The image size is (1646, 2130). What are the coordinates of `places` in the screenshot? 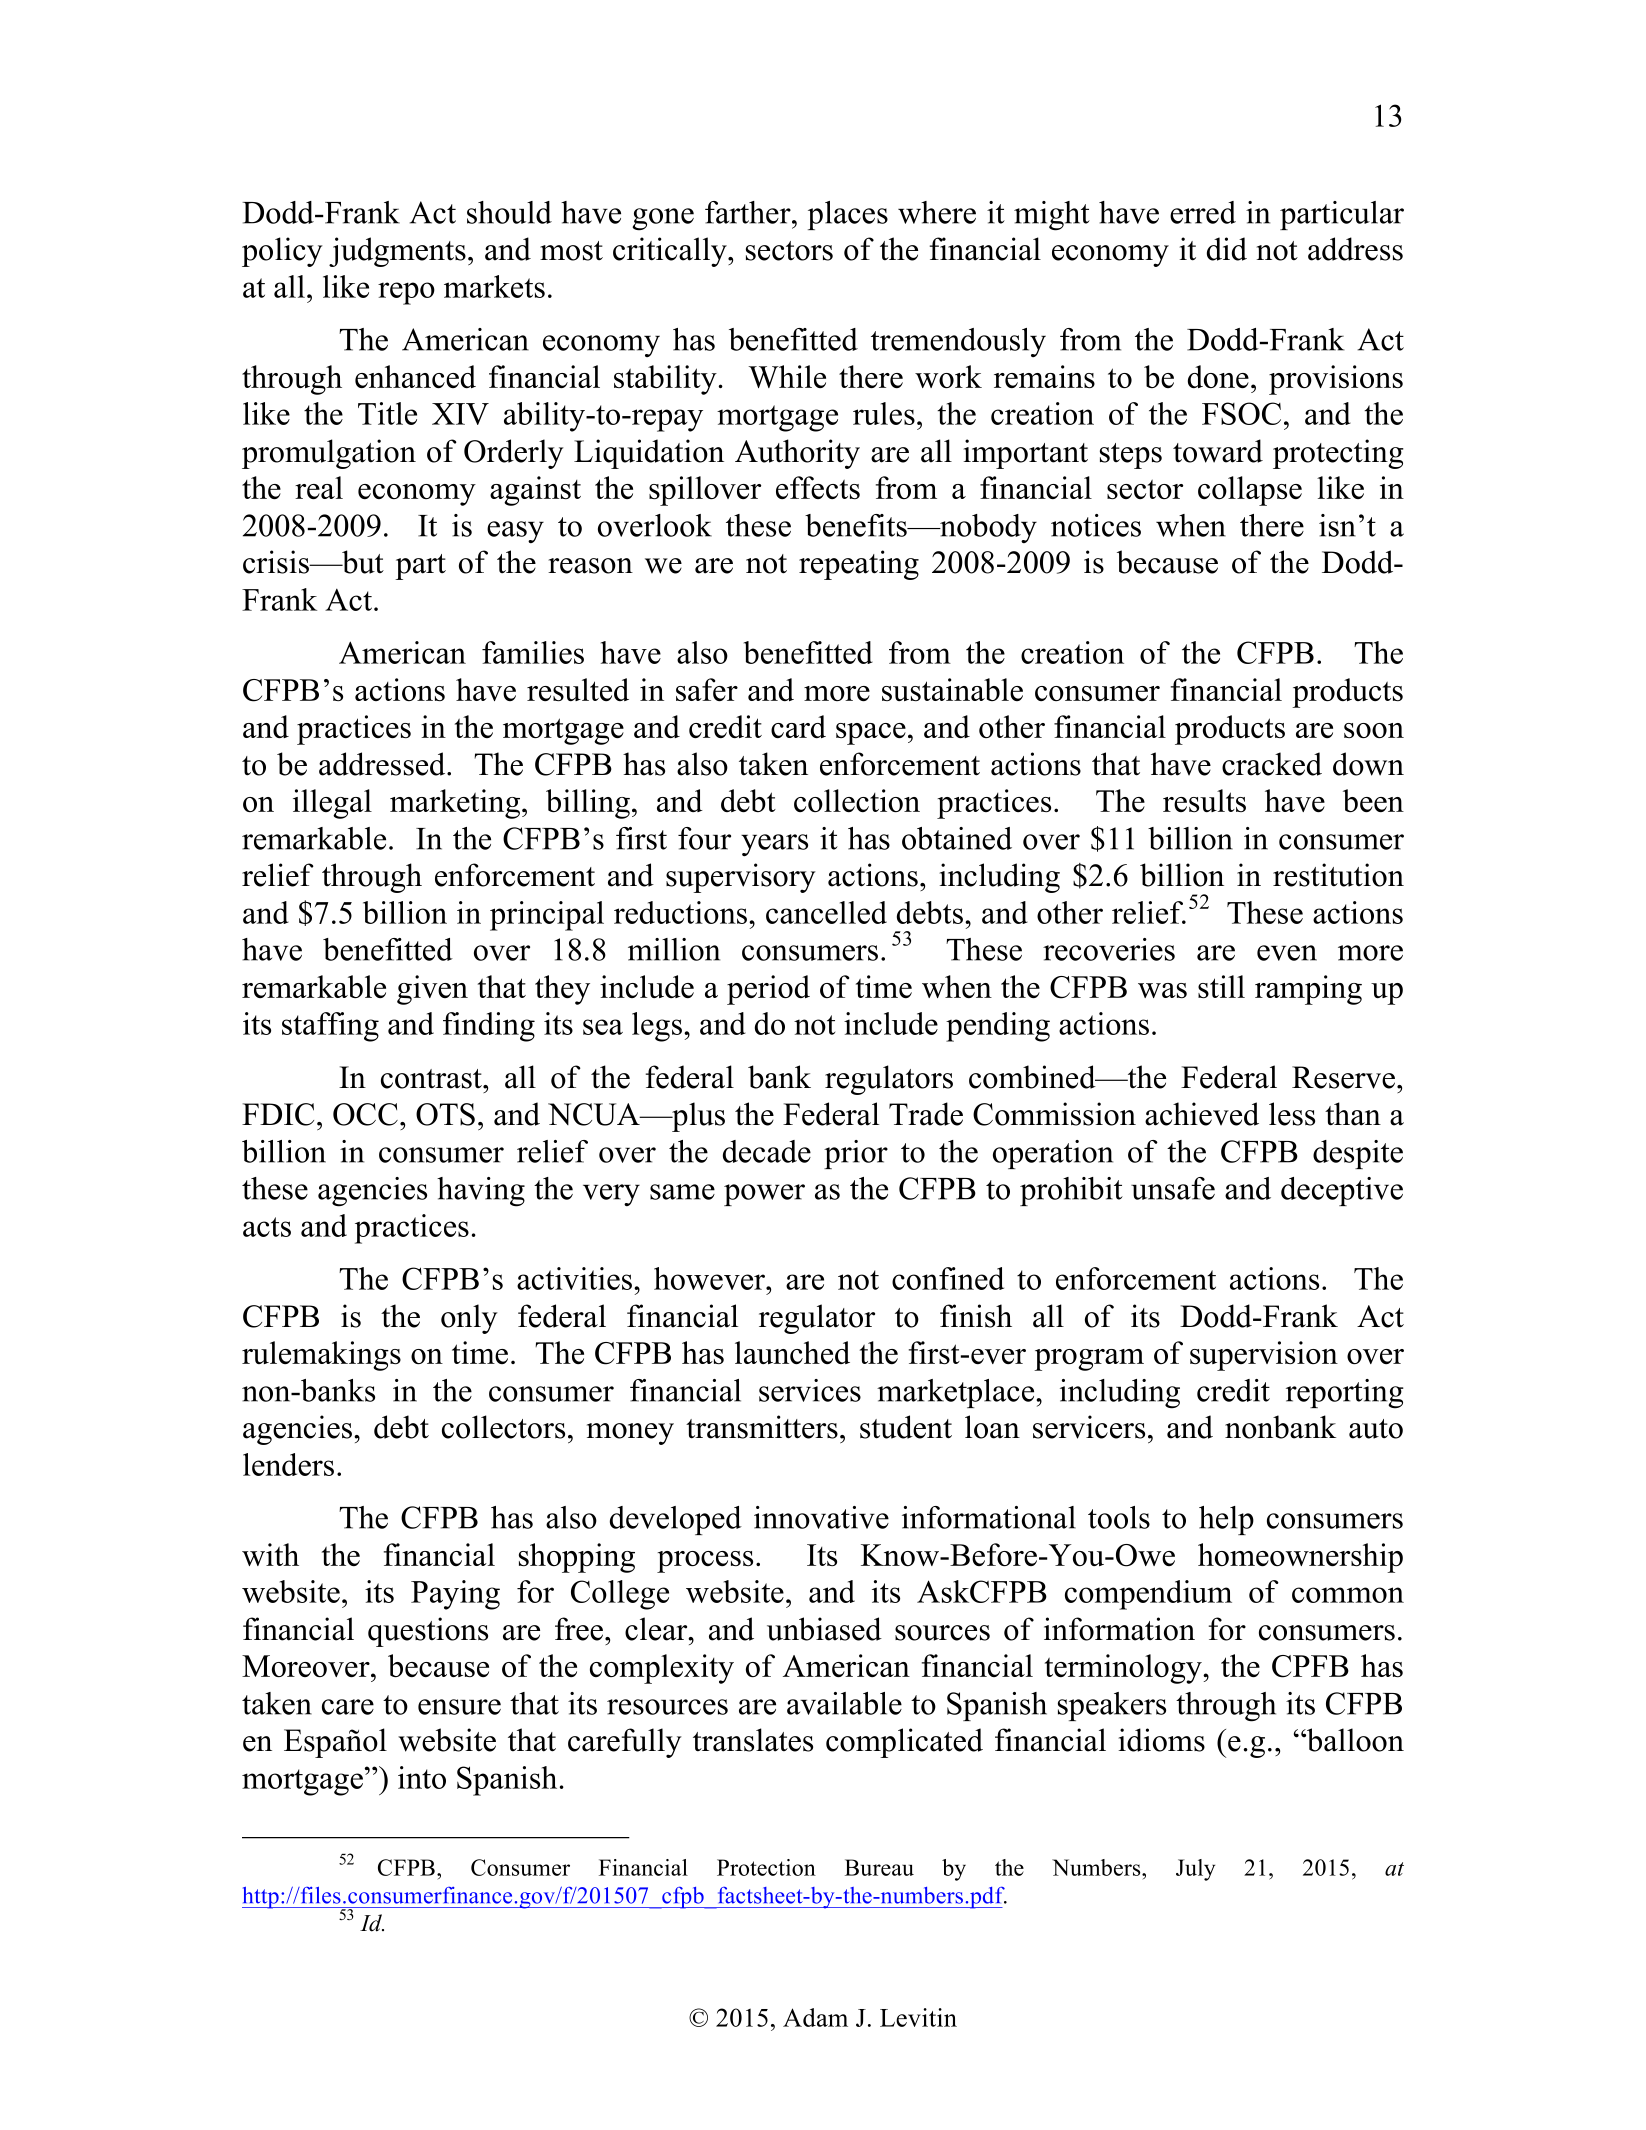 It's located at (848, 215).
